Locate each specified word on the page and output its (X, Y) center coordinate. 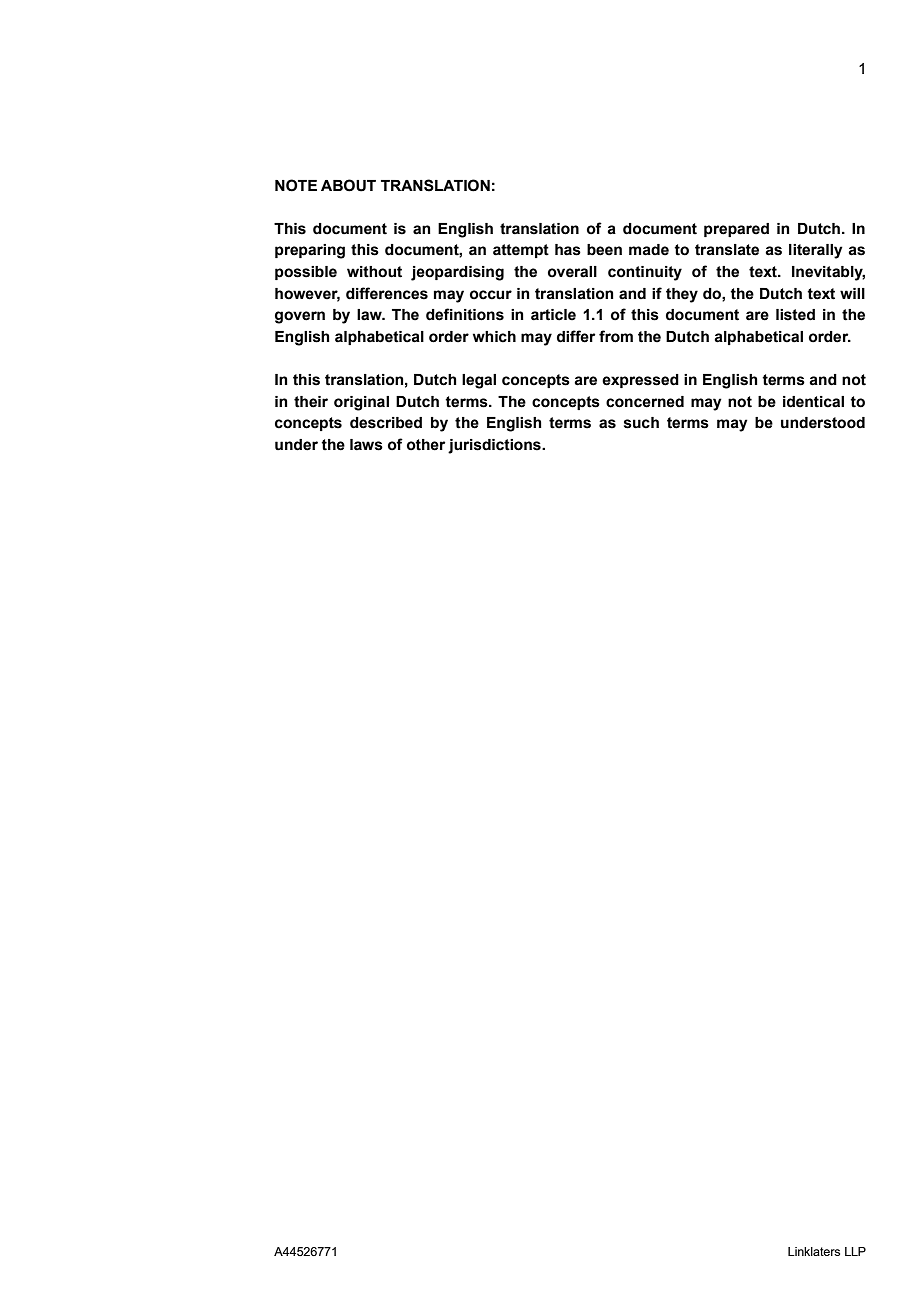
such (641, 423)
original (361, 403)
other (426, 445)
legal (479, 381)
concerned (645, 402)
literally (816, 251)
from (616, 336)
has (568, 250)
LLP (855, 1251)
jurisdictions (495, 446)
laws (366, 445)
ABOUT (348, 185)
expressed (640, 381)
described (386, 423)
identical (813, 402)
